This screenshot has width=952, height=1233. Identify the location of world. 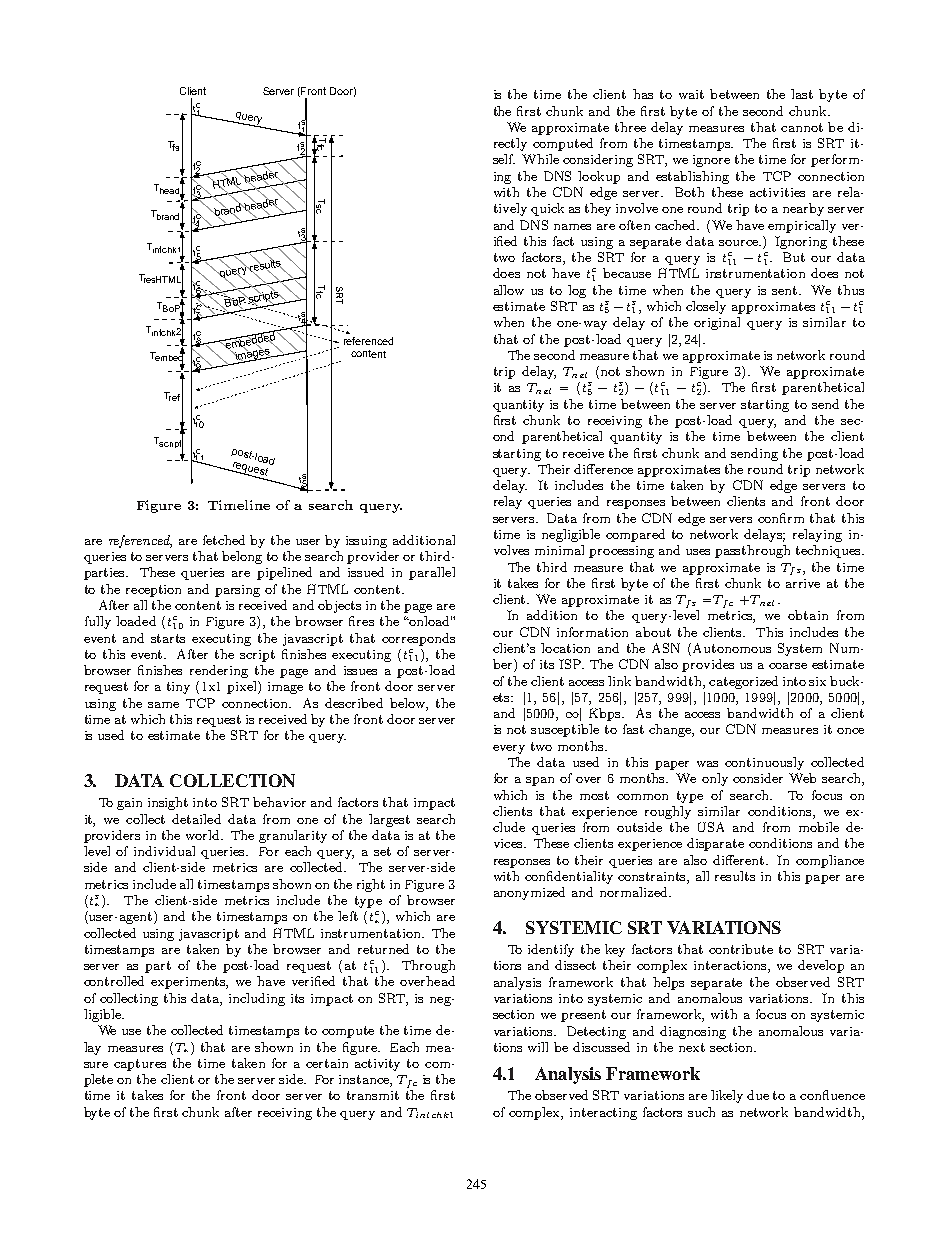
(204, 835).
